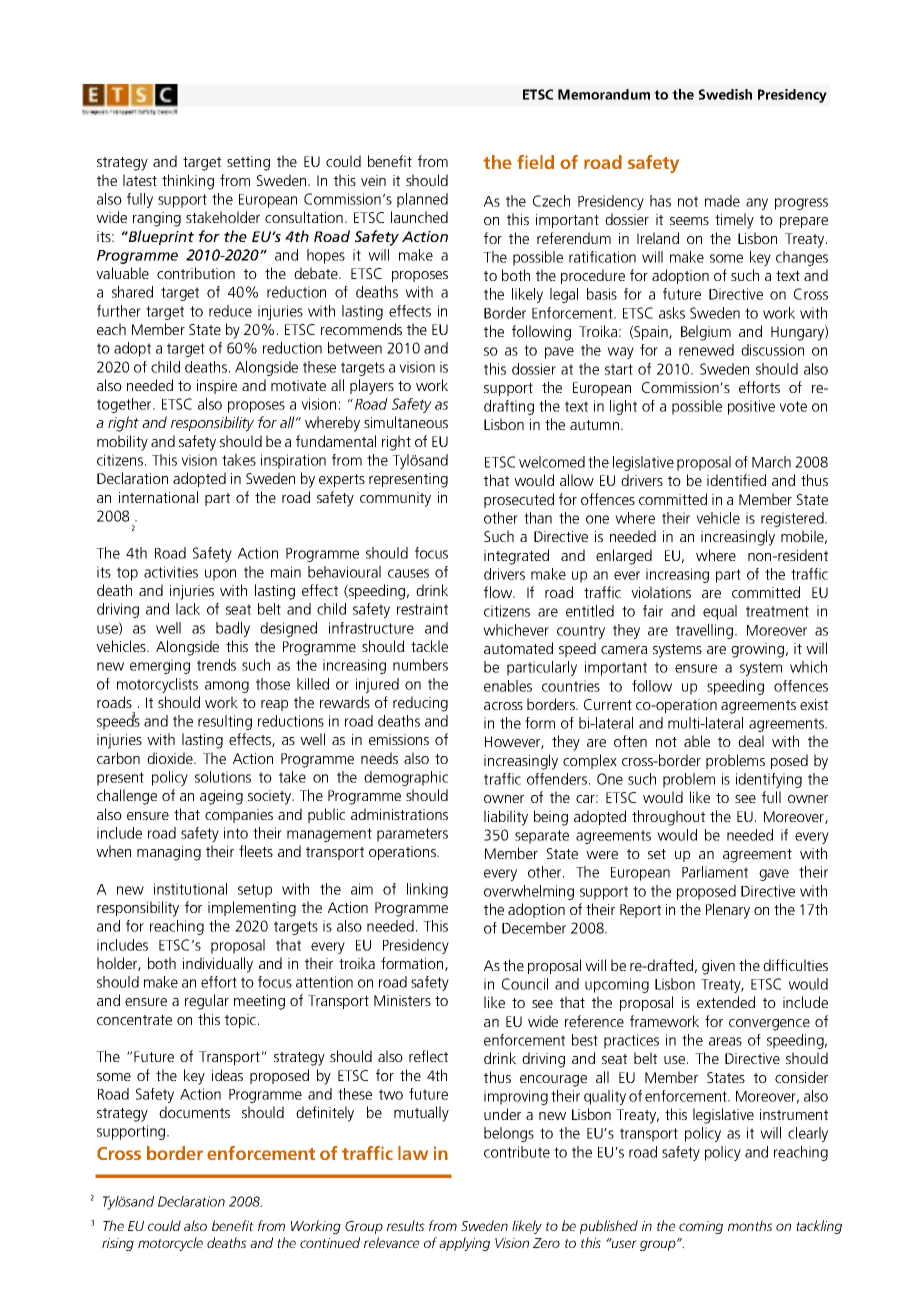 This document has height=1308, width=924. What do you see at coordinates (535, 162) in the document?
I see `field` at bounding box center [535, 162].
